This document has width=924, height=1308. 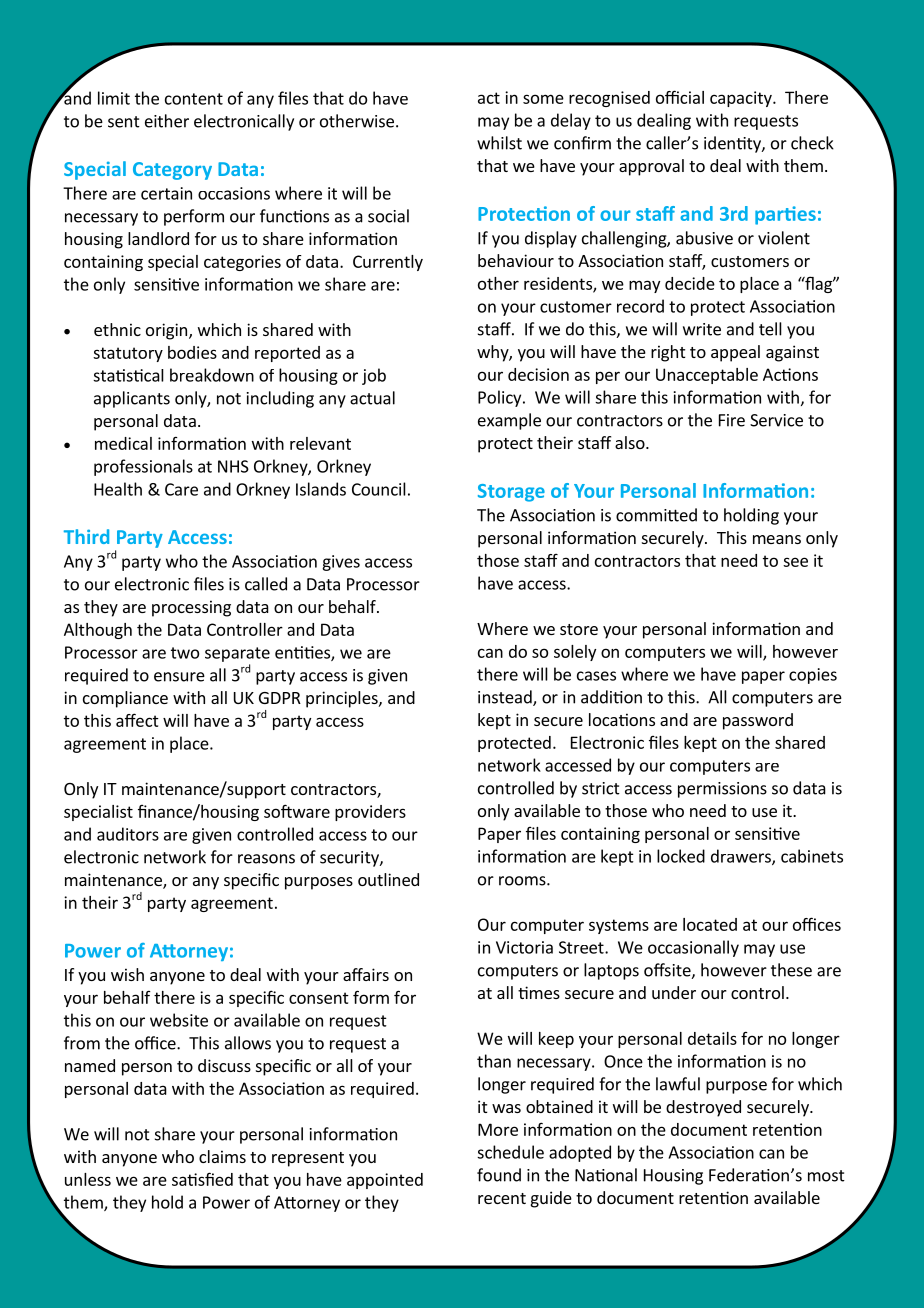 I want to click on identity, so click(x=733, y=144).
